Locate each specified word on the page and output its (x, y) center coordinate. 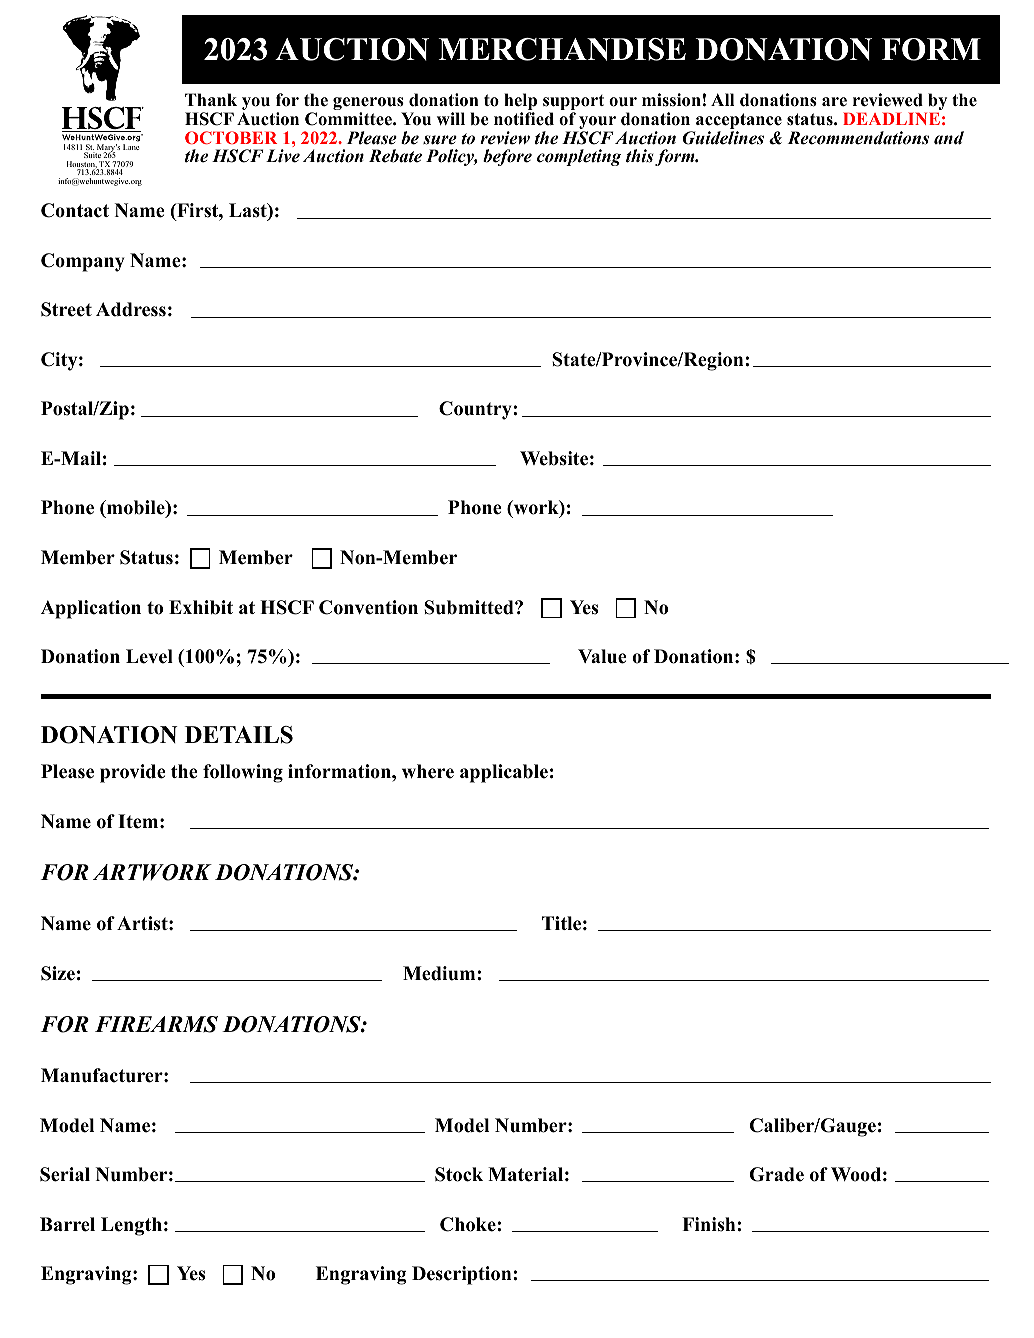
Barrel (67, 1224)
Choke (469, 1224)
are (834, 102)
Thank (211, 99)
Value (602, 656)
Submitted (470, 607)
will (451, 118)
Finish (710, 1224)
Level (149, 656)
